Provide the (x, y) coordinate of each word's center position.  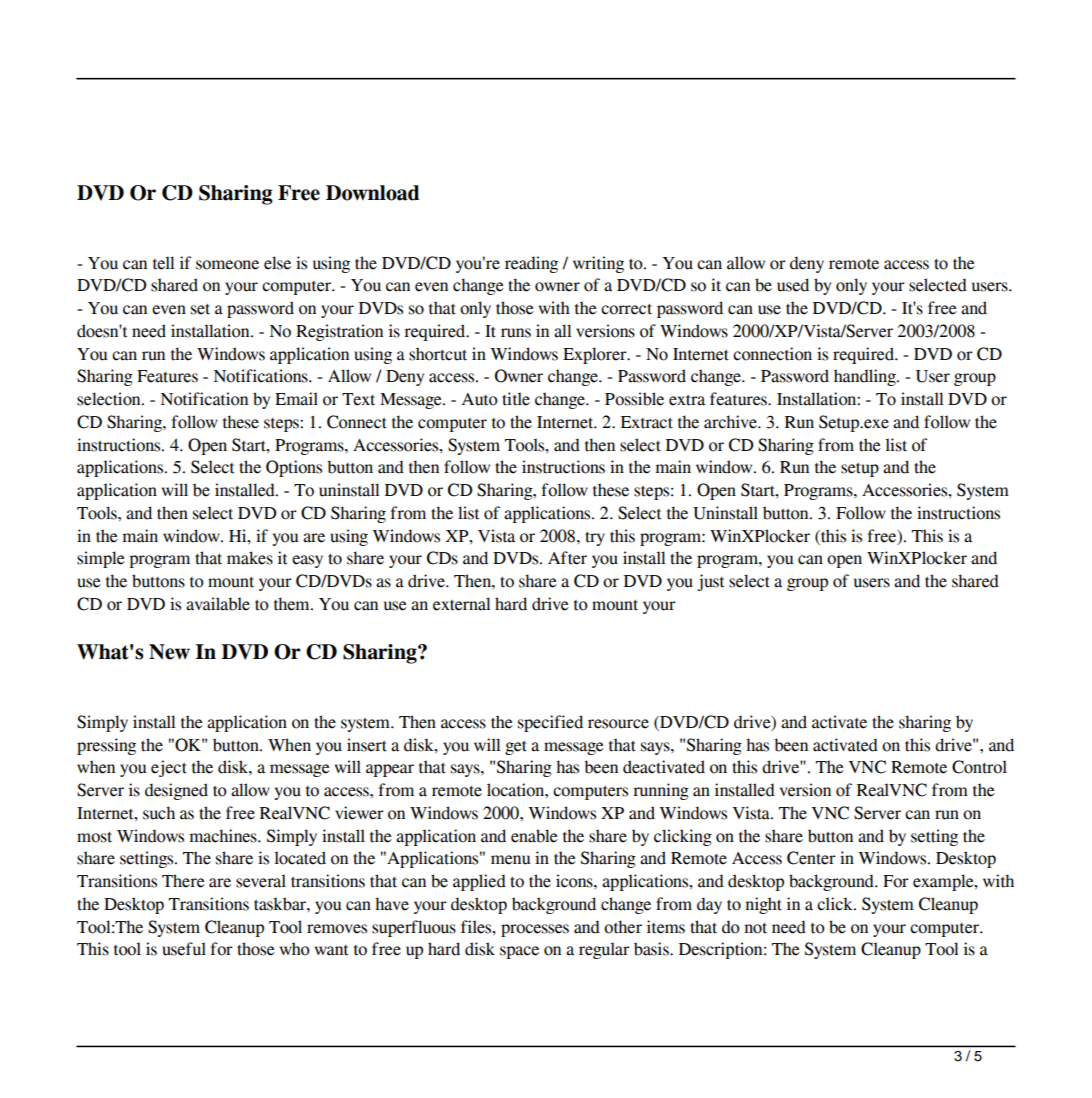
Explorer (596, 355)
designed (176, 791)
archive (731, 422)
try (595, 539)
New (169, 652)
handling (866, 377)
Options (294, 468)
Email (296, 399)
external (461, 604)
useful (184, 949)
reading (531, 264)
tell (163, 263)
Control (979, 767)
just (710, 582)
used (793, 285)
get (516, 748)
